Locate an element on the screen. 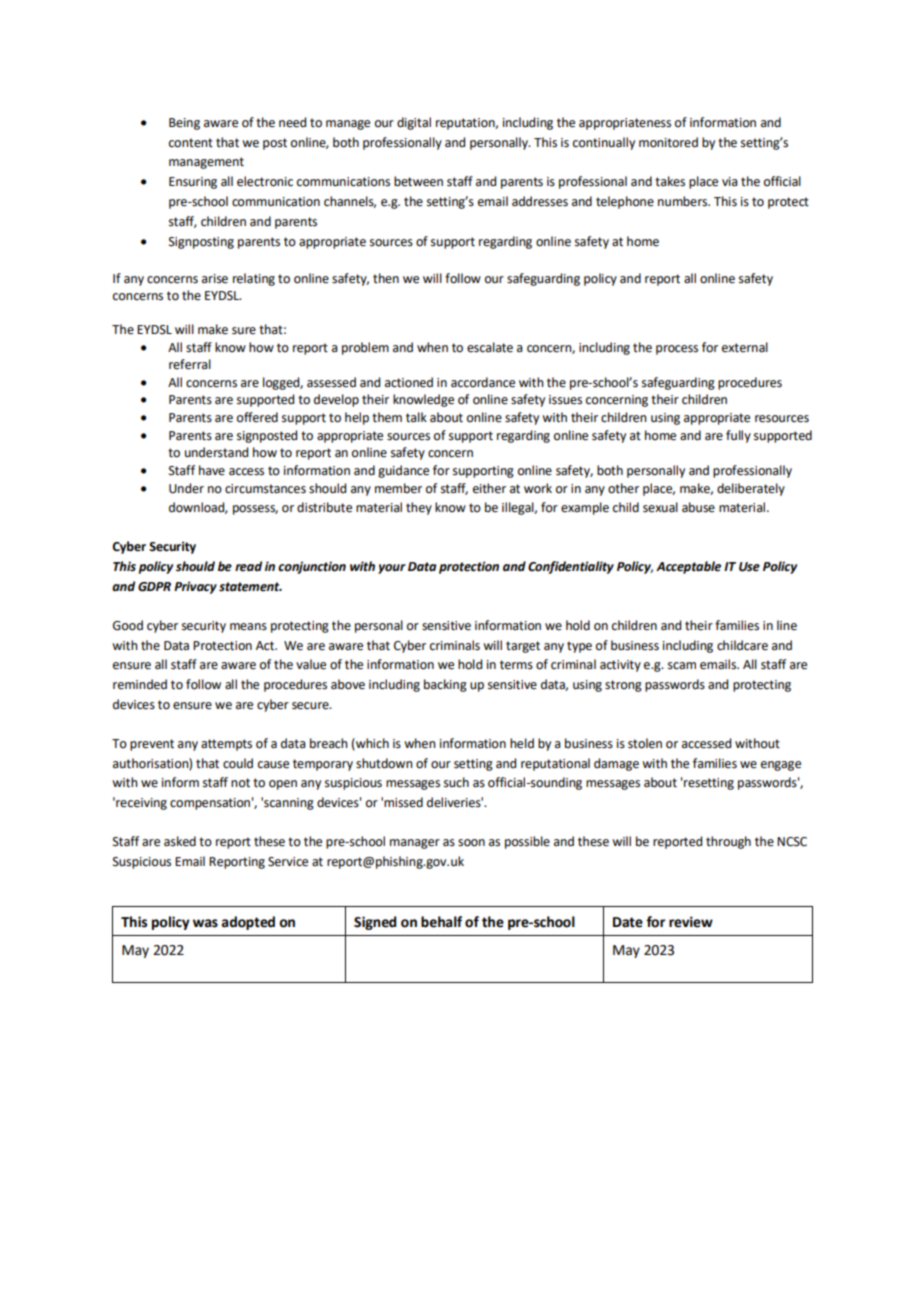  abuse is located at coordinates (698, 507).
